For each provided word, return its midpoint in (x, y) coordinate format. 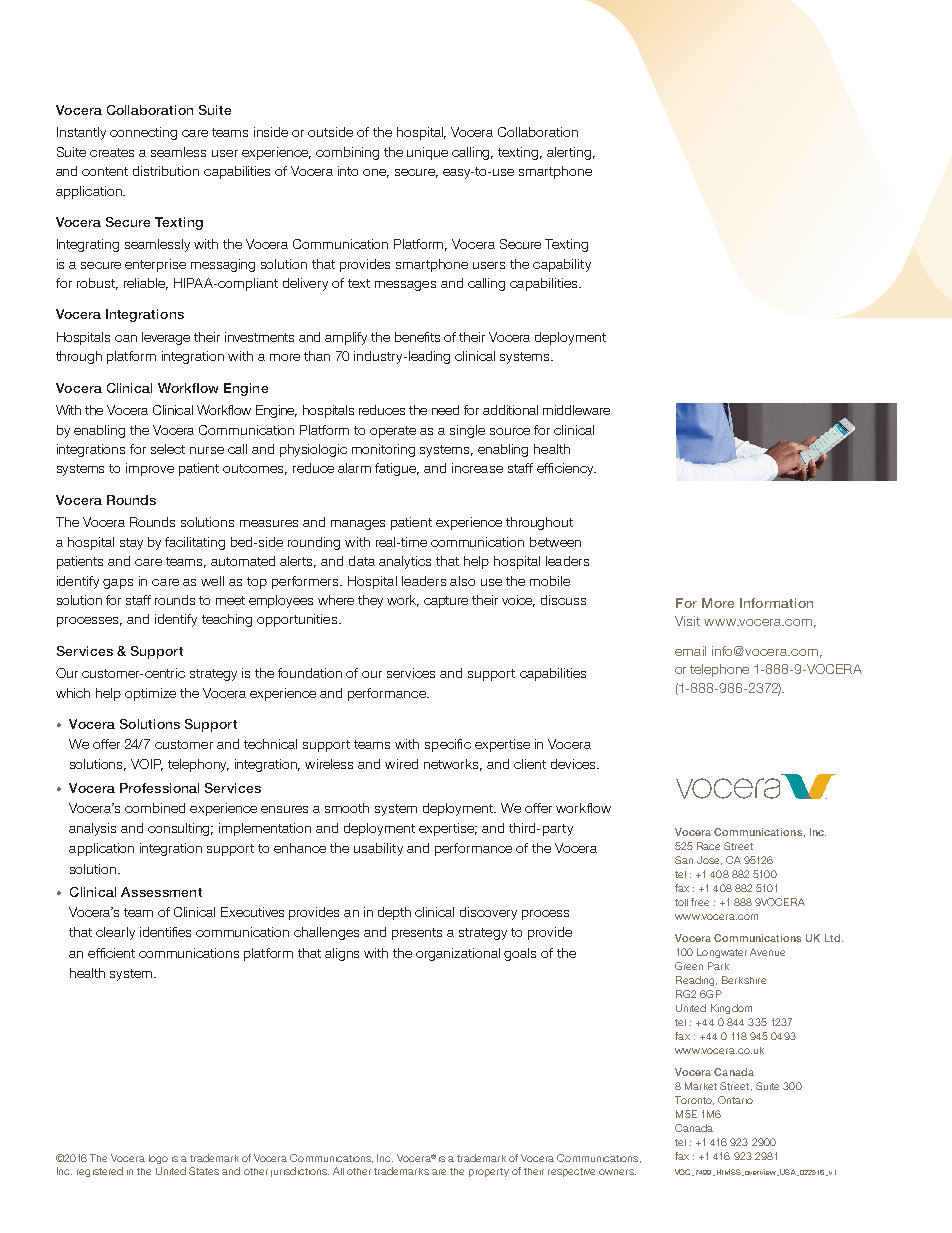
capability (562, 265)
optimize (150, 694)
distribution (166, 171)
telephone (719, 670)
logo (158, 1159)
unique (427, 153)
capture (446, 602)
